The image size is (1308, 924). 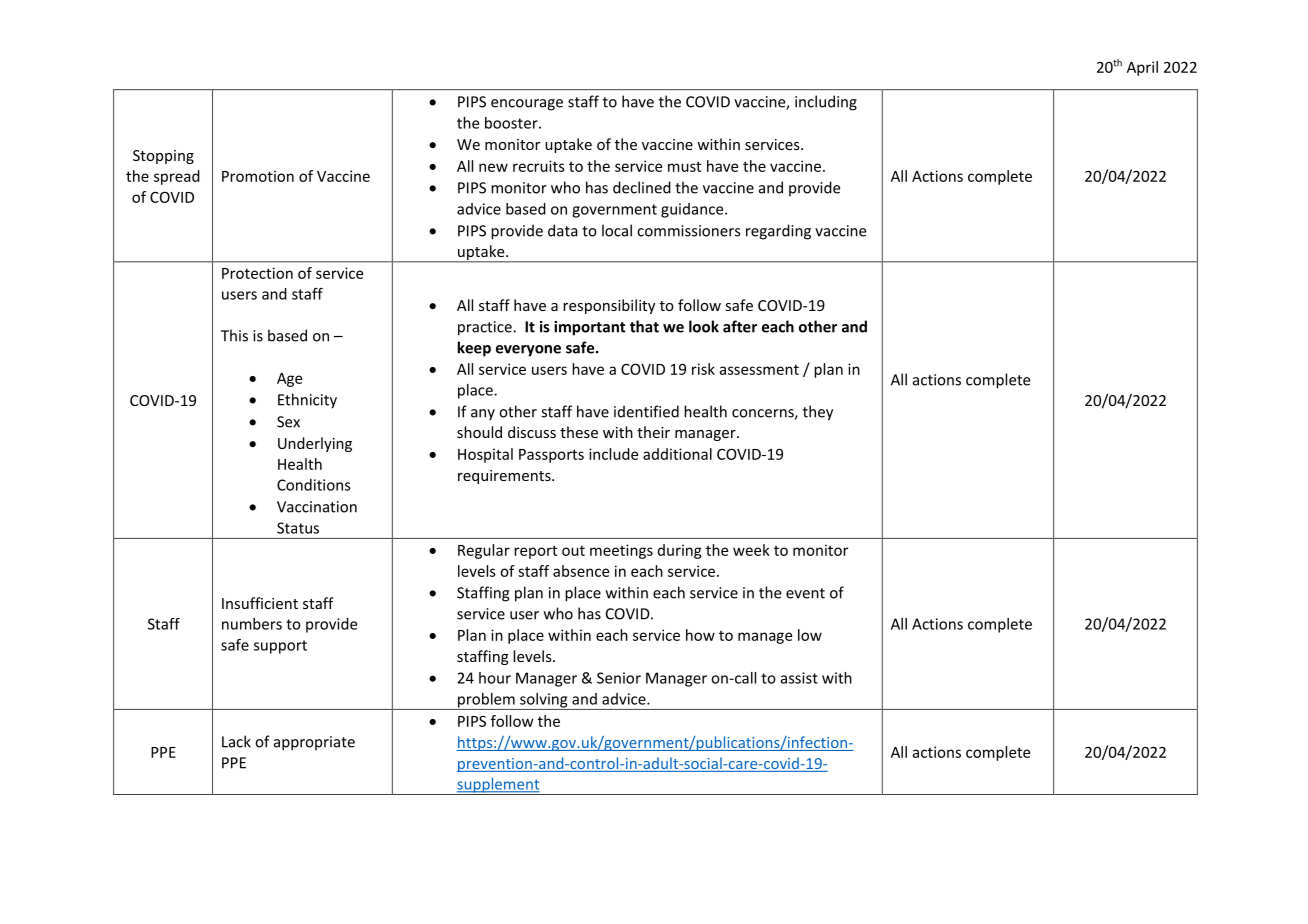 What do you see at coordinates (1142, 68) in the image?
I see `April` at bounding box center [1142, 68].
